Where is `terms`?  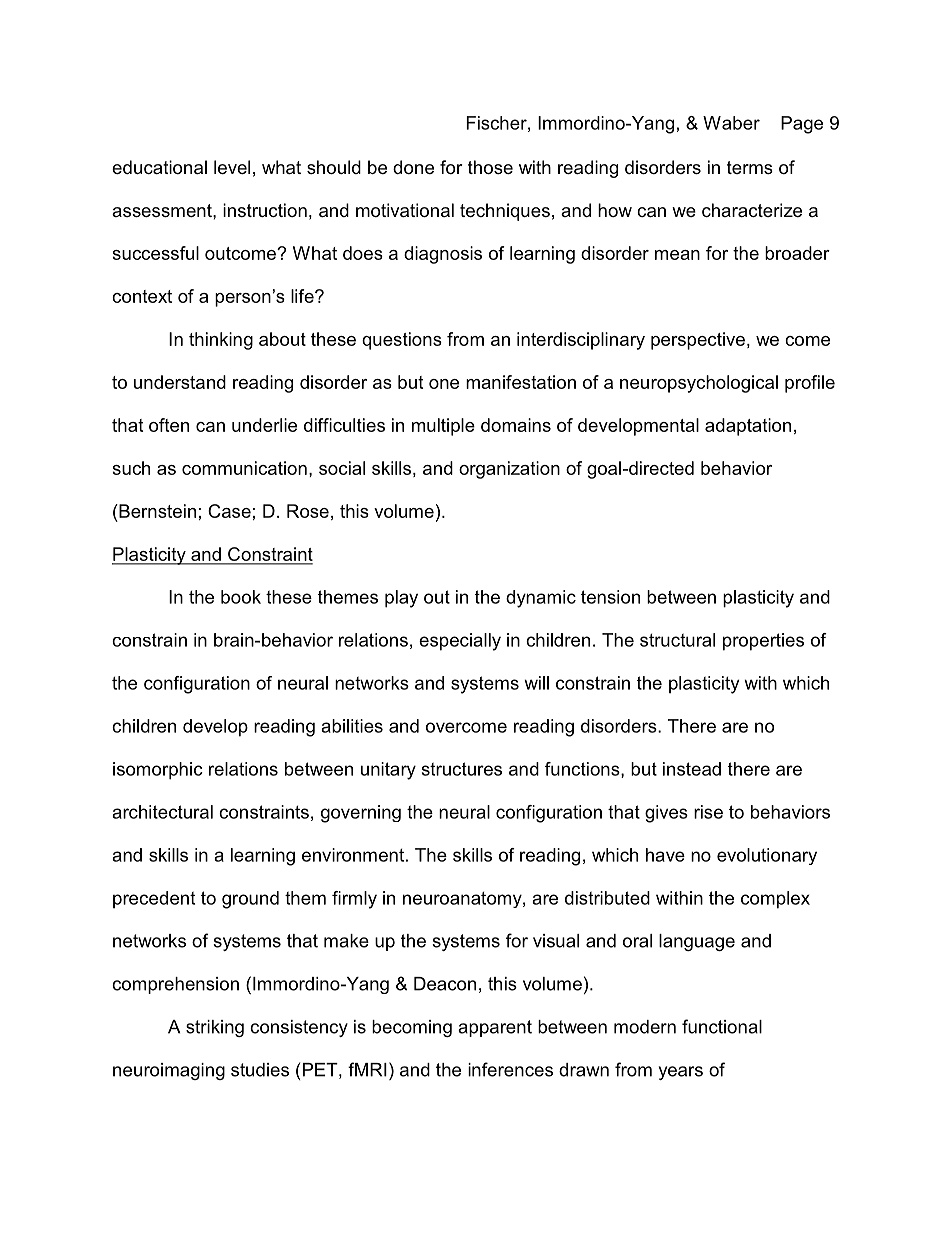 terms is located at coordinates (750, 167).
